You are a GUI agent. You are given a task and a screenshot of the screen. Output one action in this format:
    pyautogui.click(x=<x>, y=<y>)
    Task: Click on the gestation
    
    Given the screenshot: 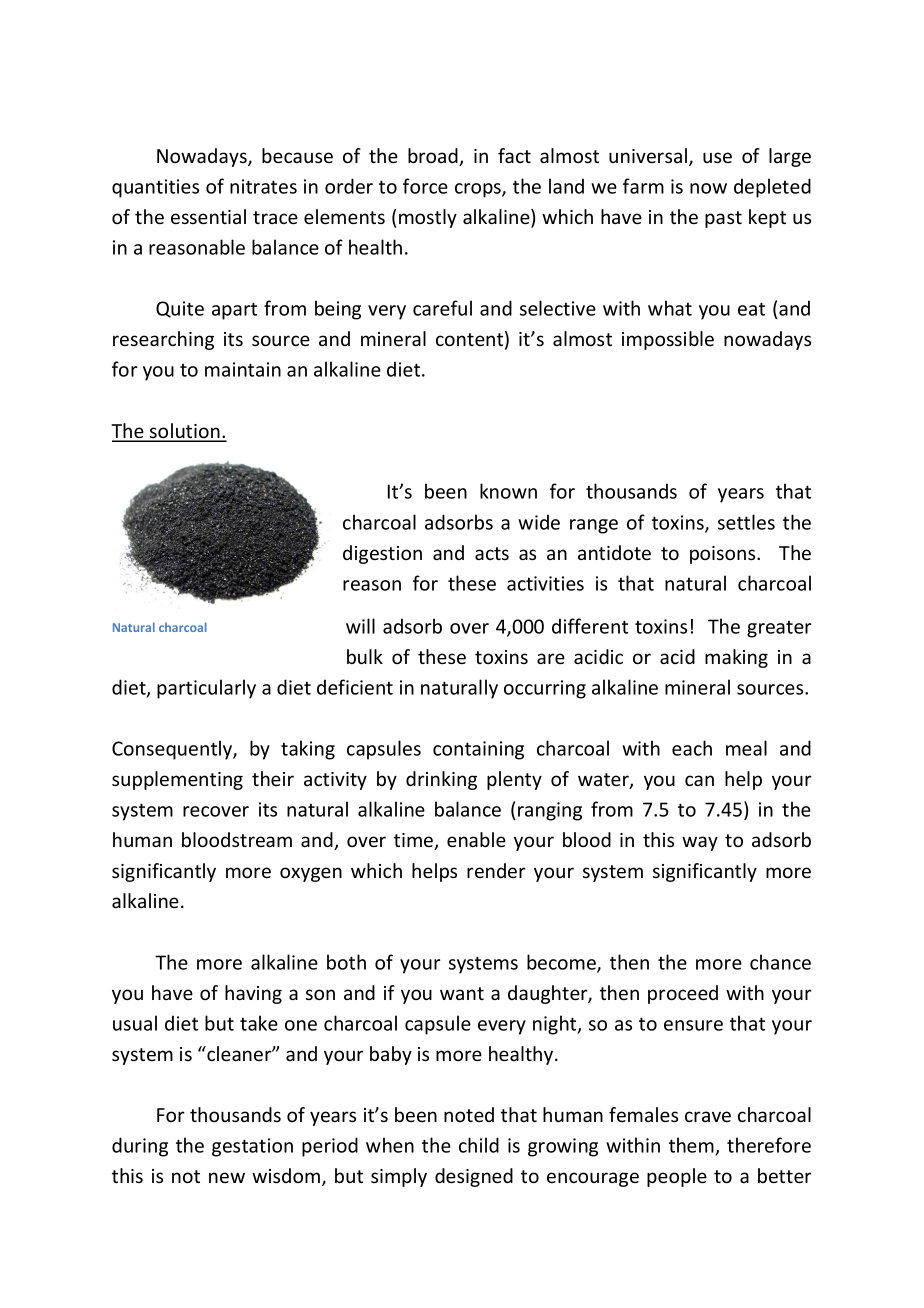 What is the action you would take?
    pyautogui.click(x=252, y=1147)
